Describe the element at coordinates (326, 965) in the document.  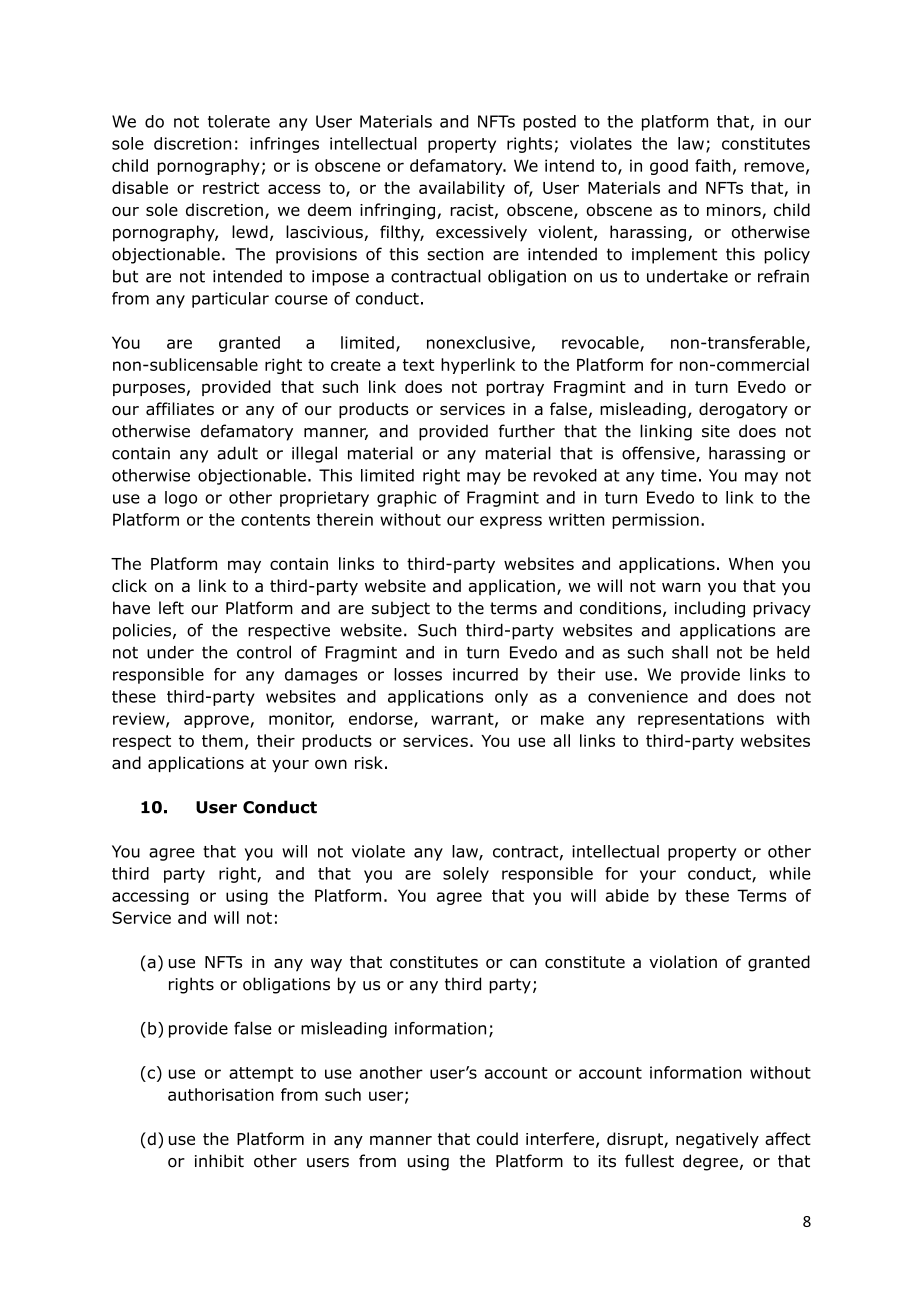
I see `way` at that location.
